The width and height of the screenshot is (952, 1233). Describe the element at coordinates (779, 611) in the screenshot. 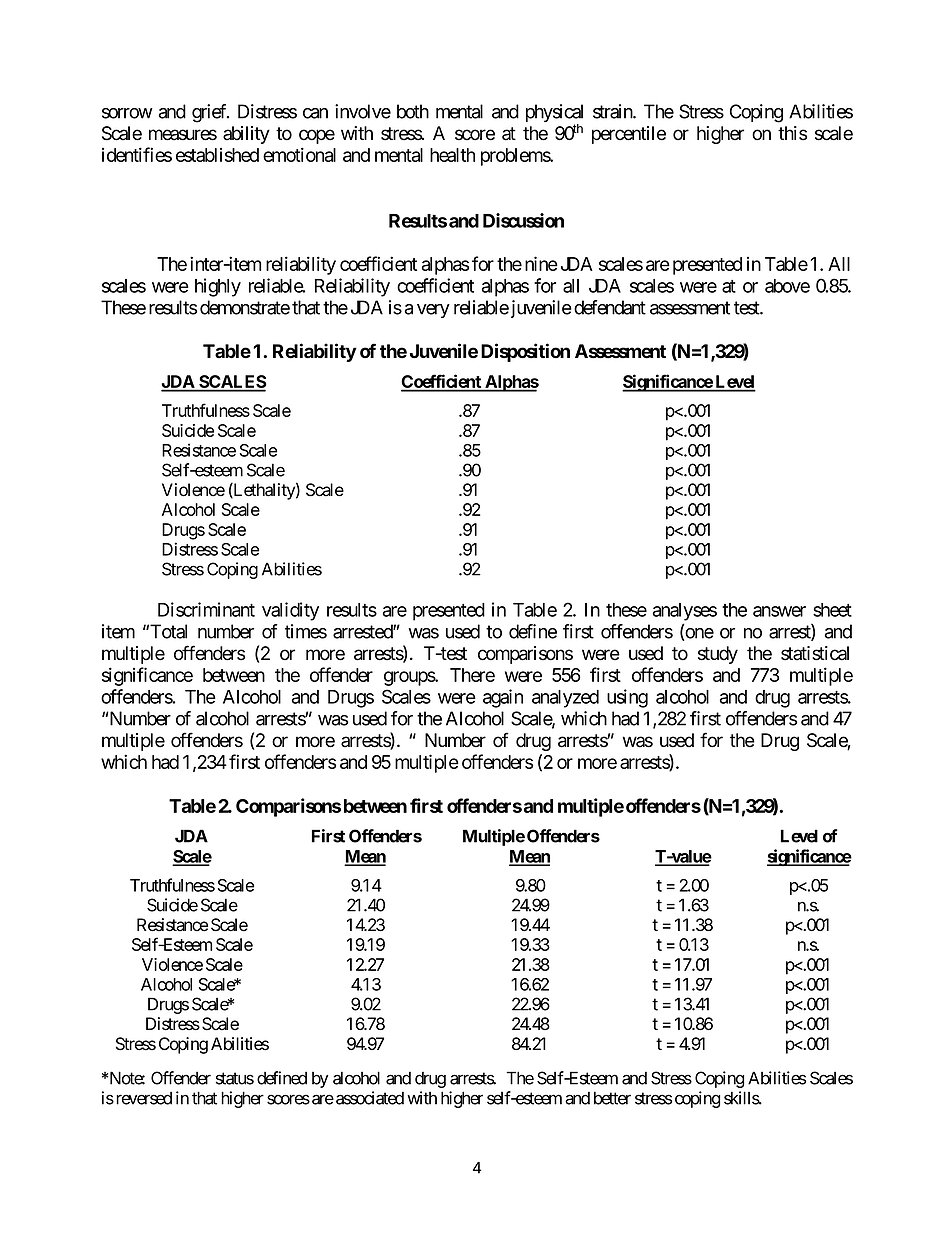

I see `answer` at that location.
